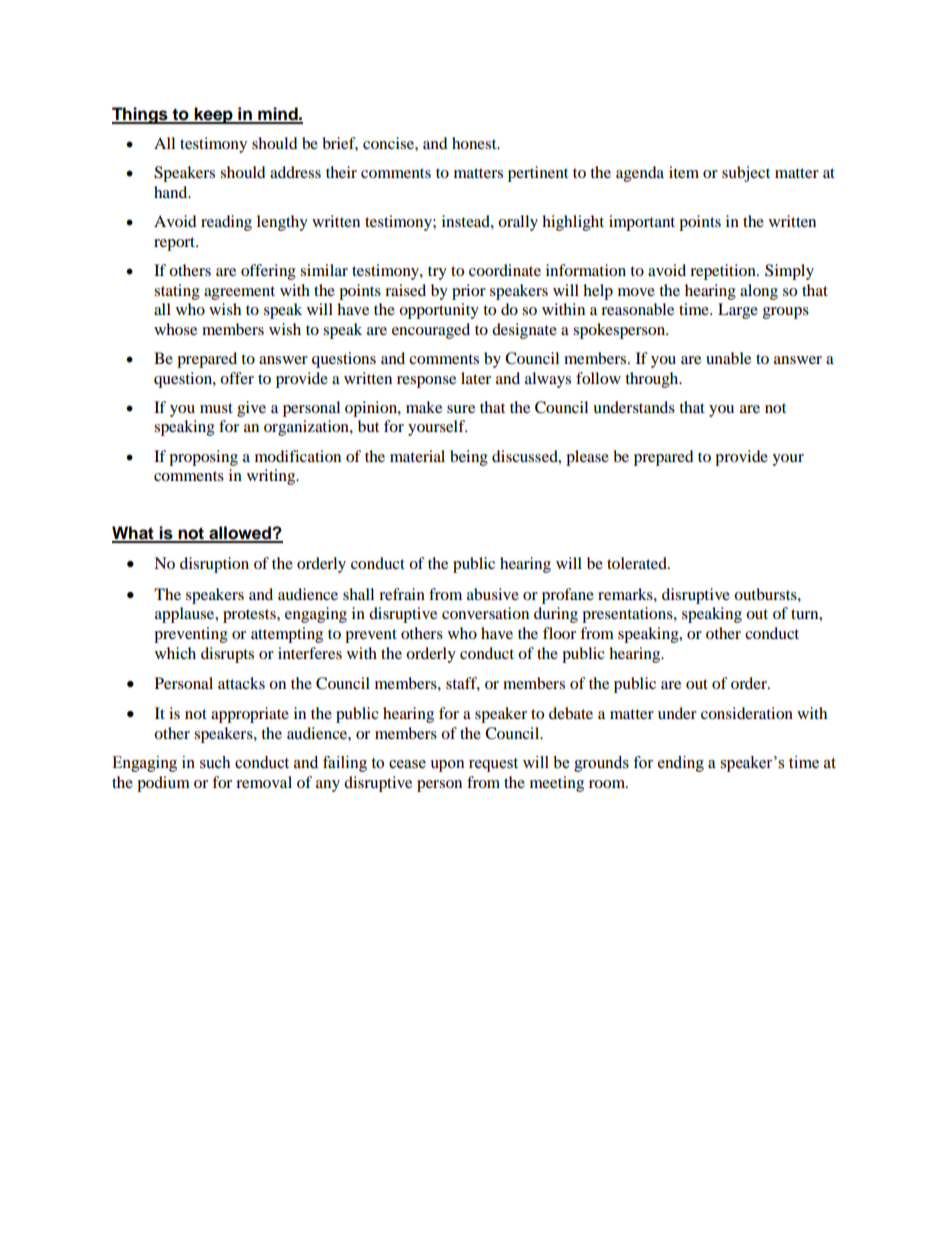  I want to click on such, so click(215, 762).
